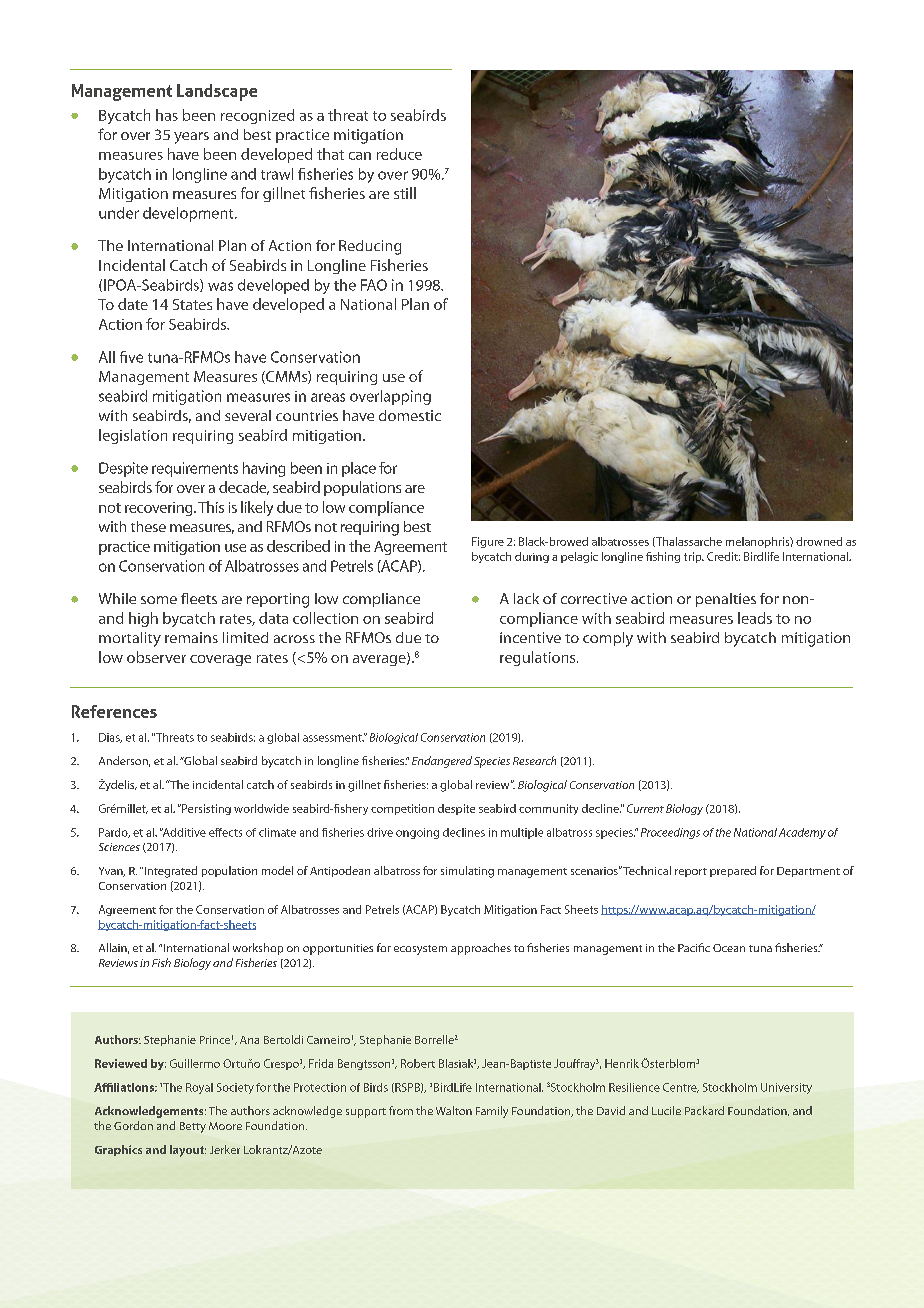  I want to click on trip, so click(694, 557).
